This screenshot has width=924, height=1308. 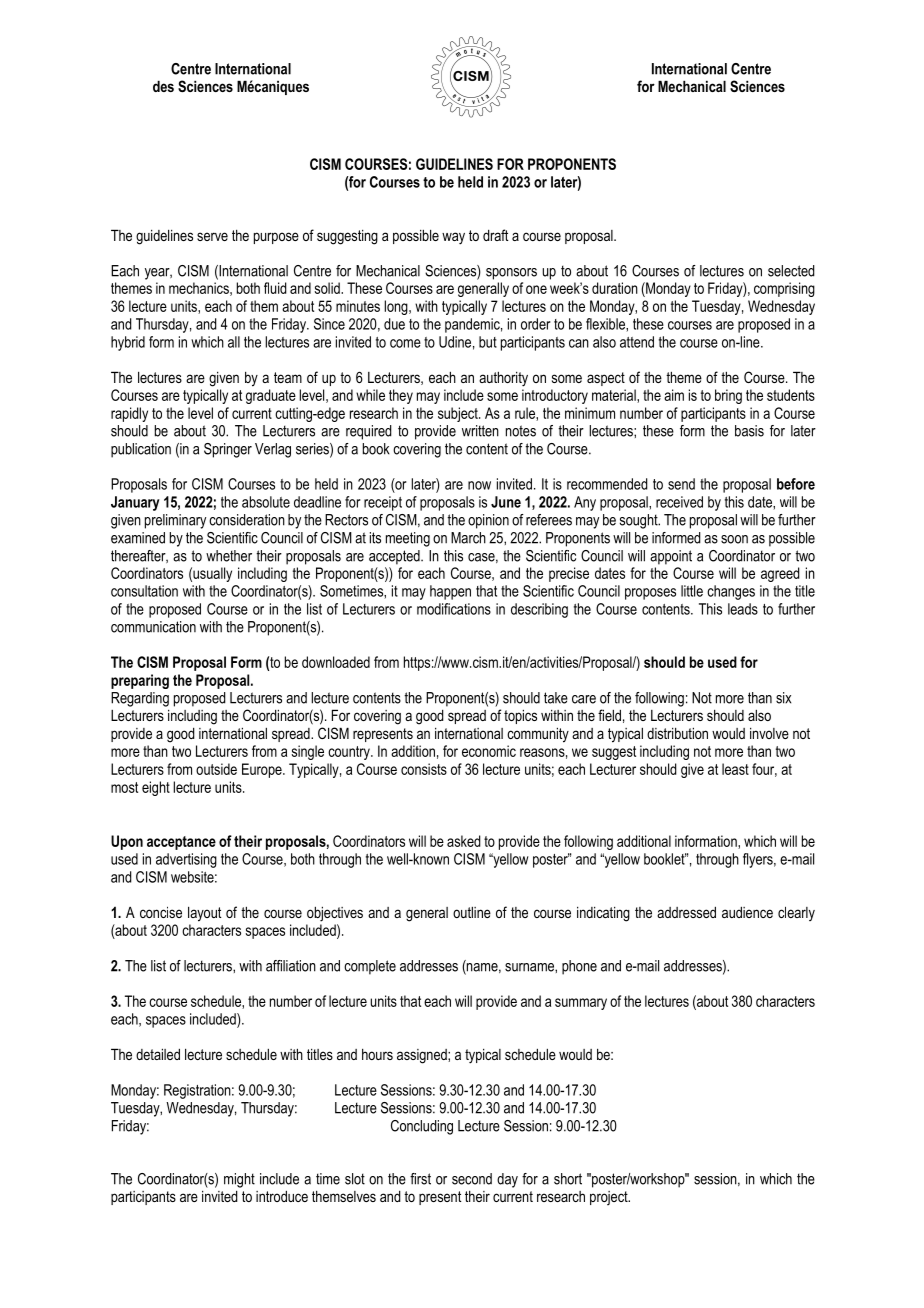 I want to click on selected, so click(x=791, y=271).
